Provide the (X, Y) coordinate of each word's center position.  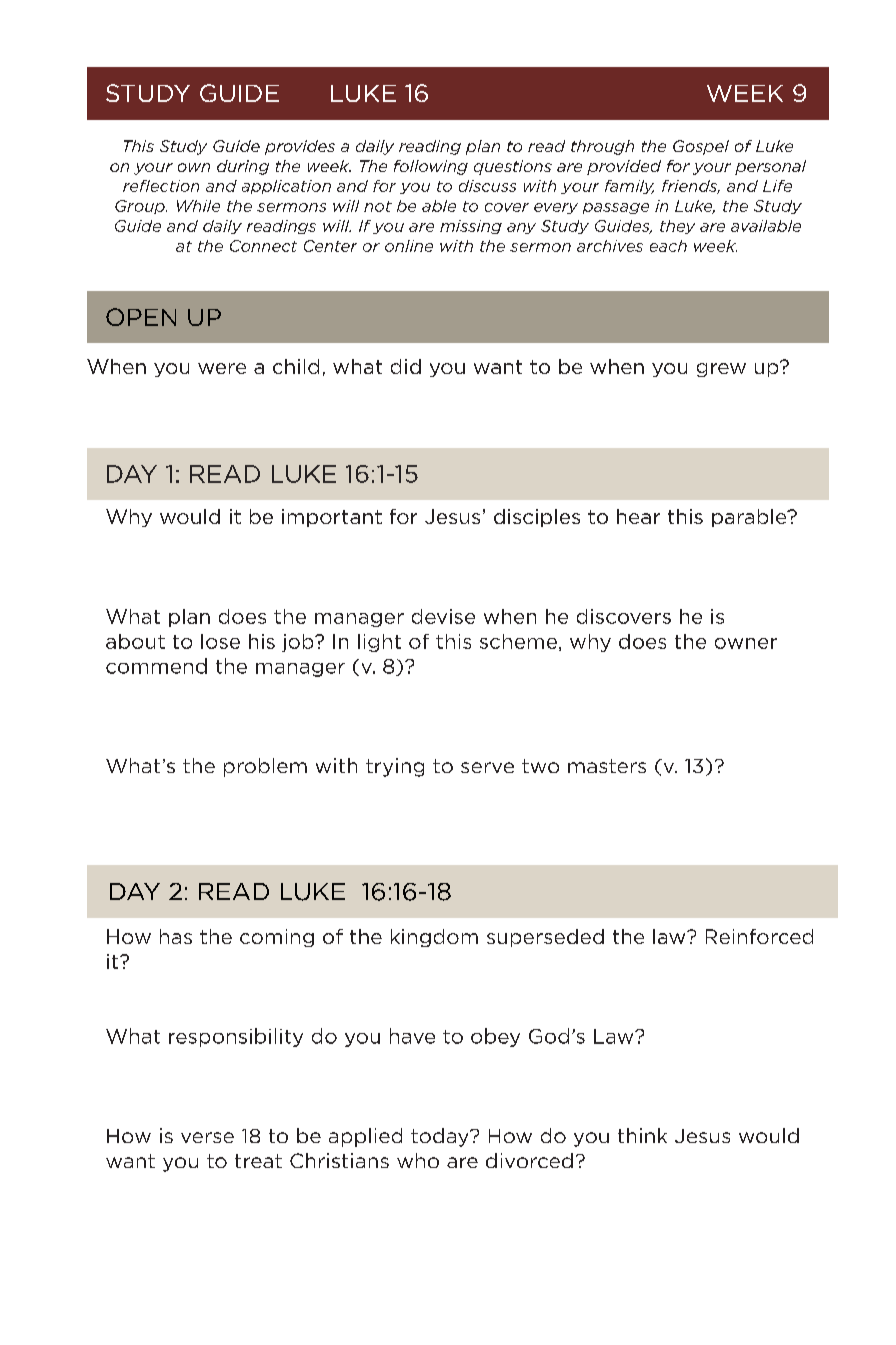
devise (443, 616)
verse (207, 1137)
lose (220, 641)
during (243, 167)
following (431, 167)
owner (746, 643)
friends (691, 187)
